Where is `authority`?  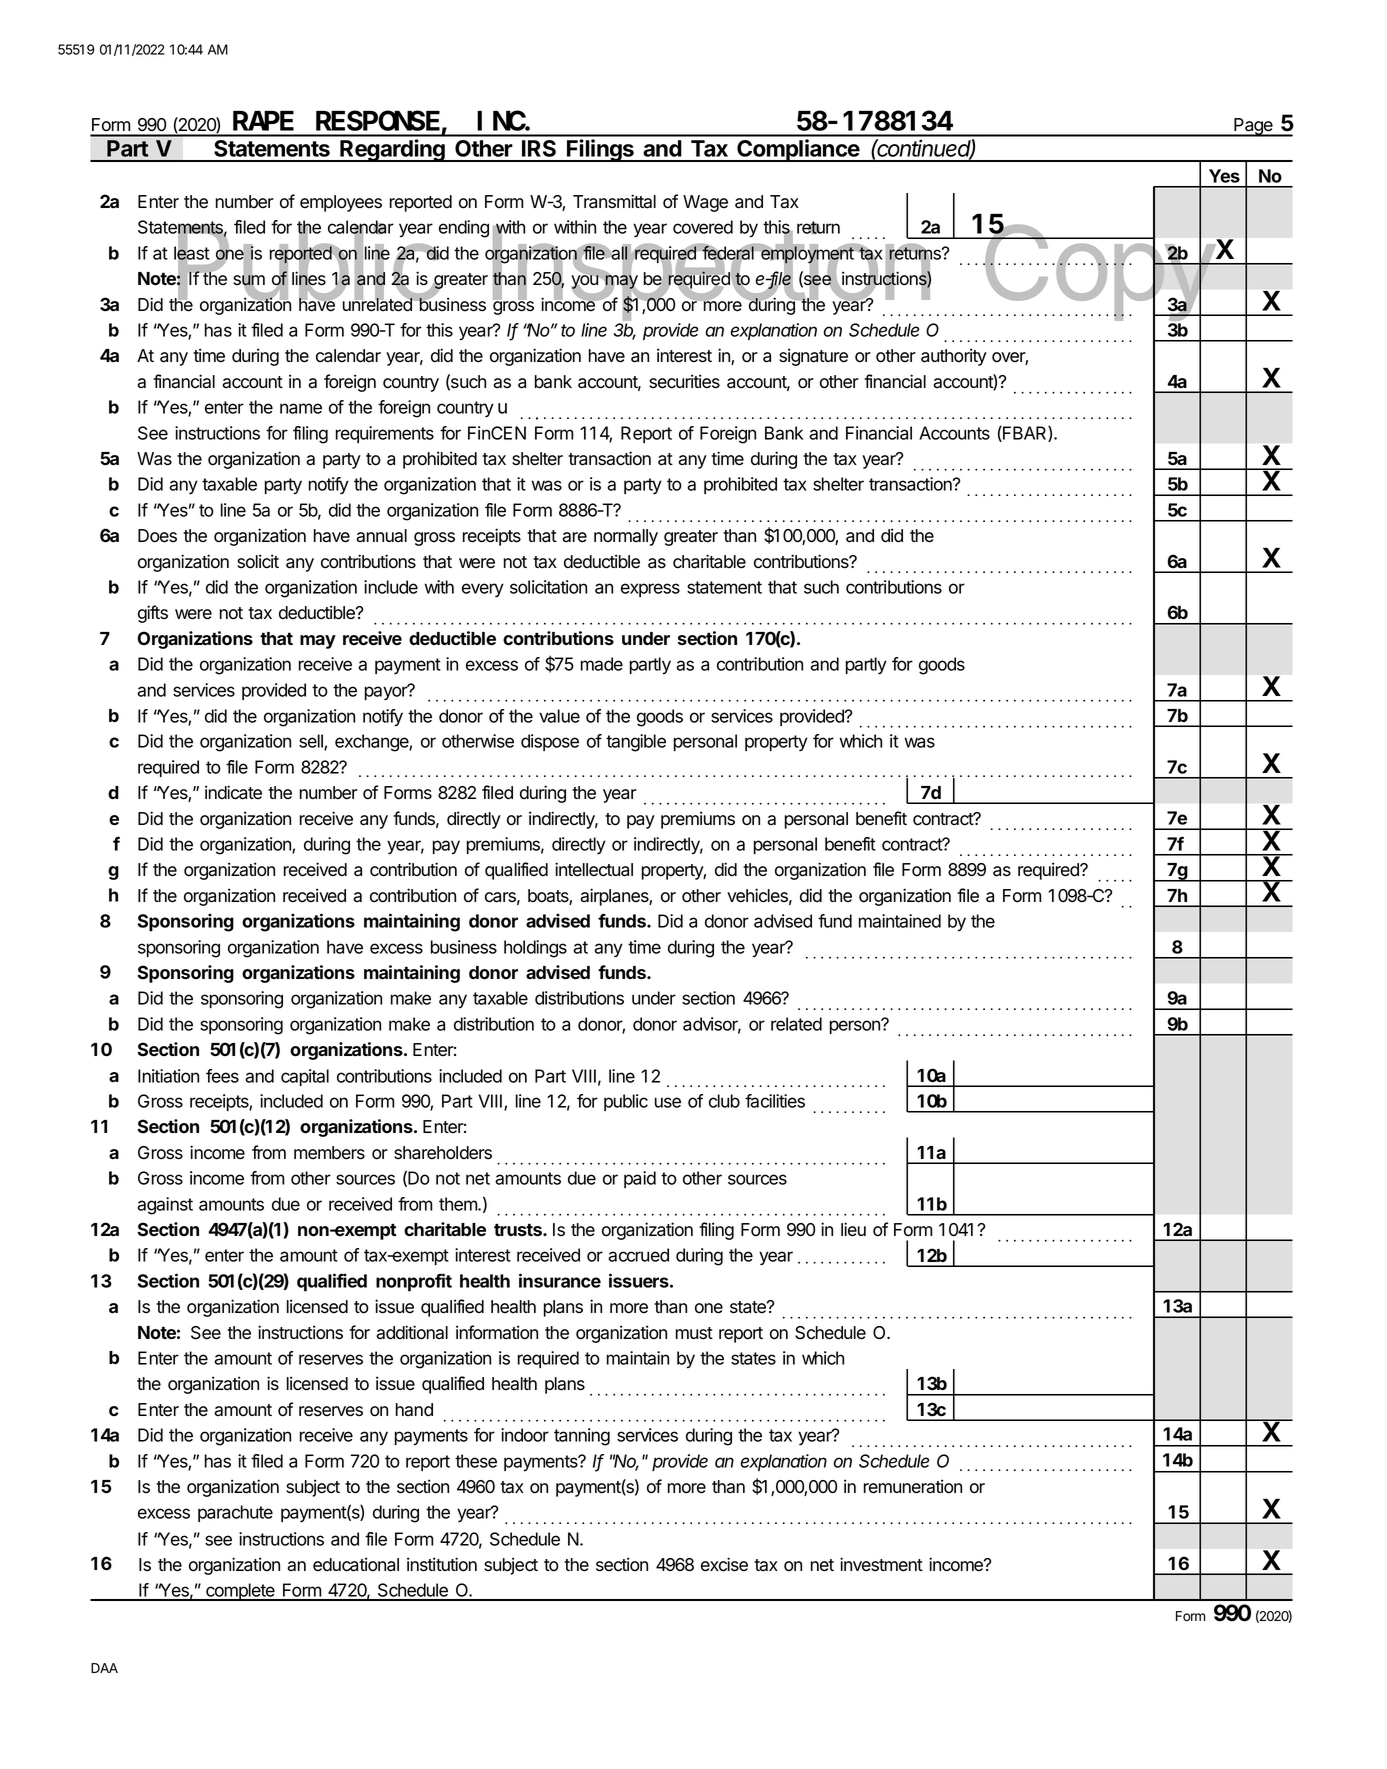
authority is located at coordinates (954, 357).
